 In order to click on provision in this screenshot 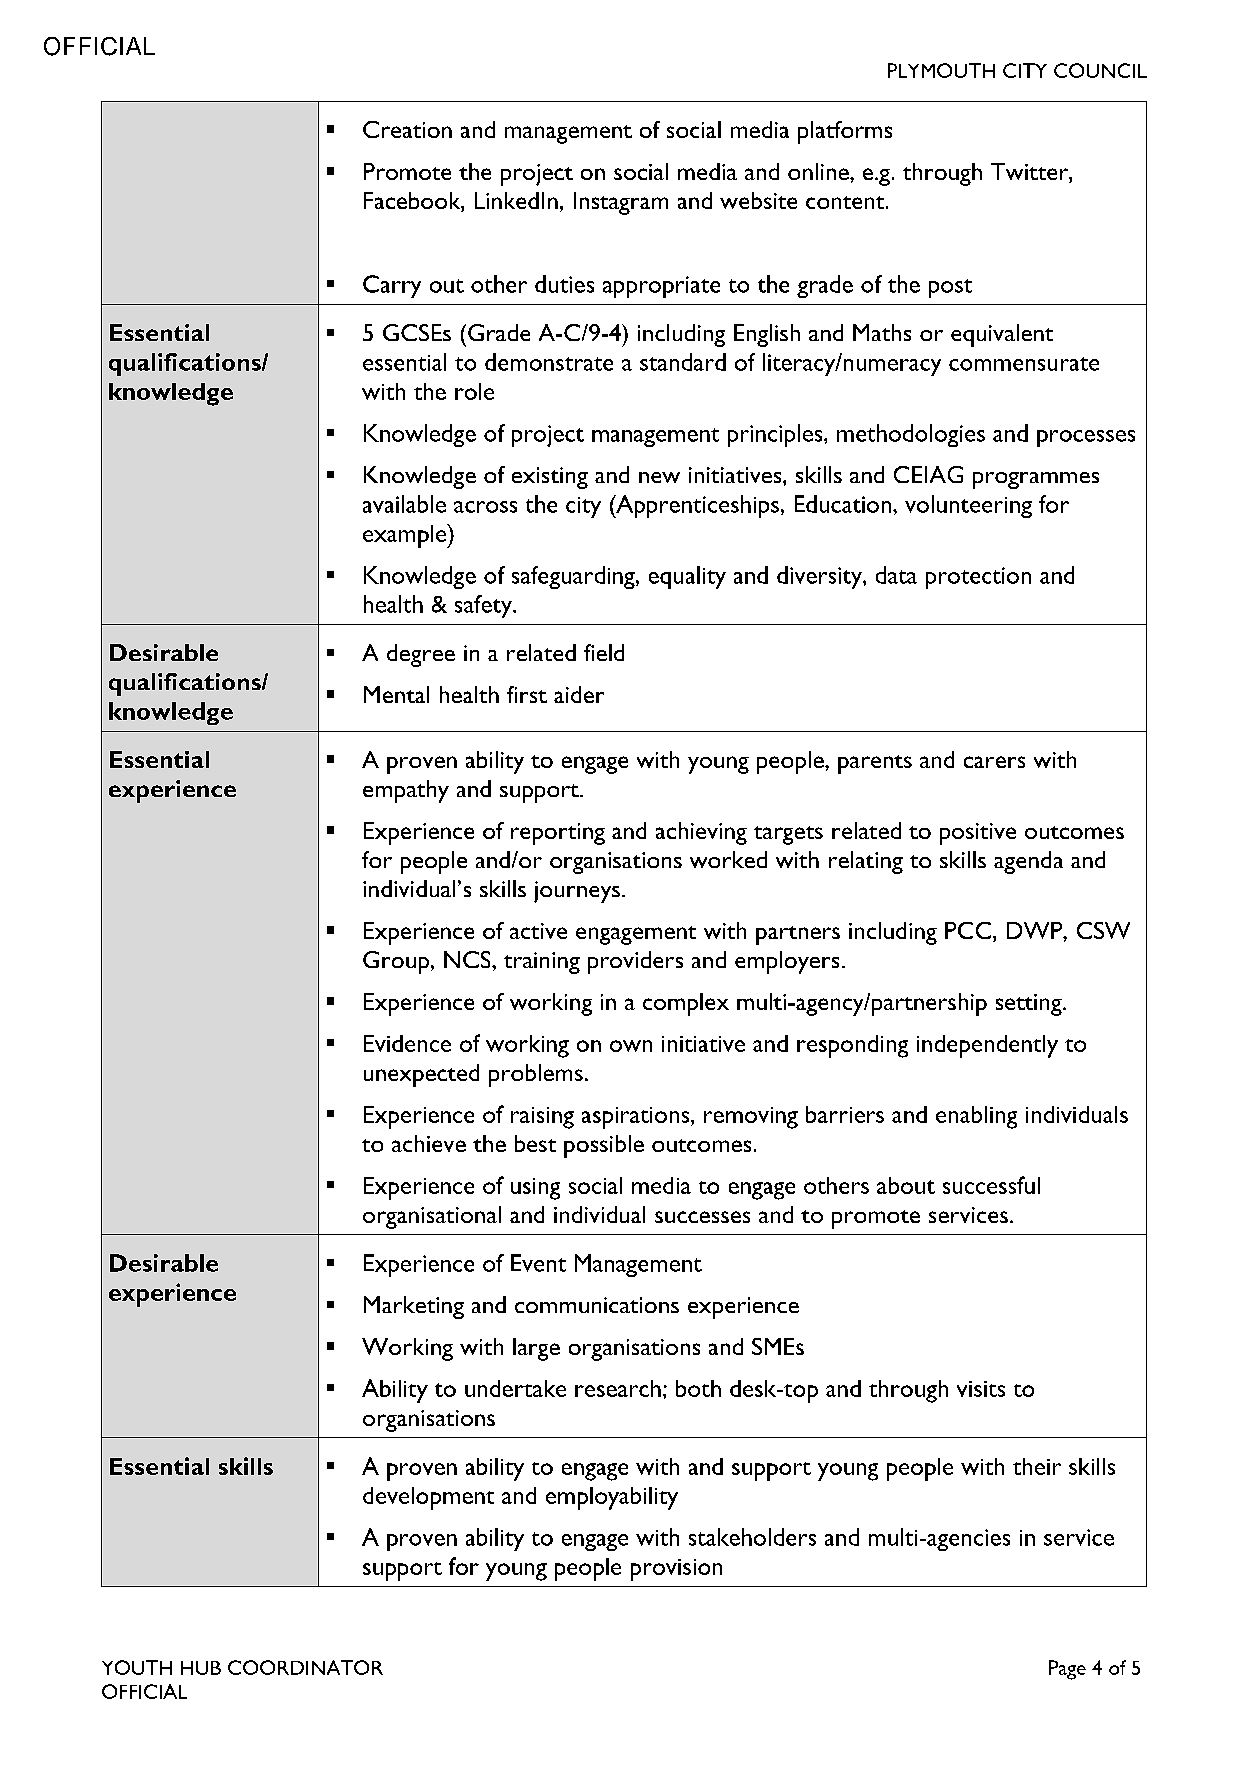, I will do `click(676, 1570)`.
